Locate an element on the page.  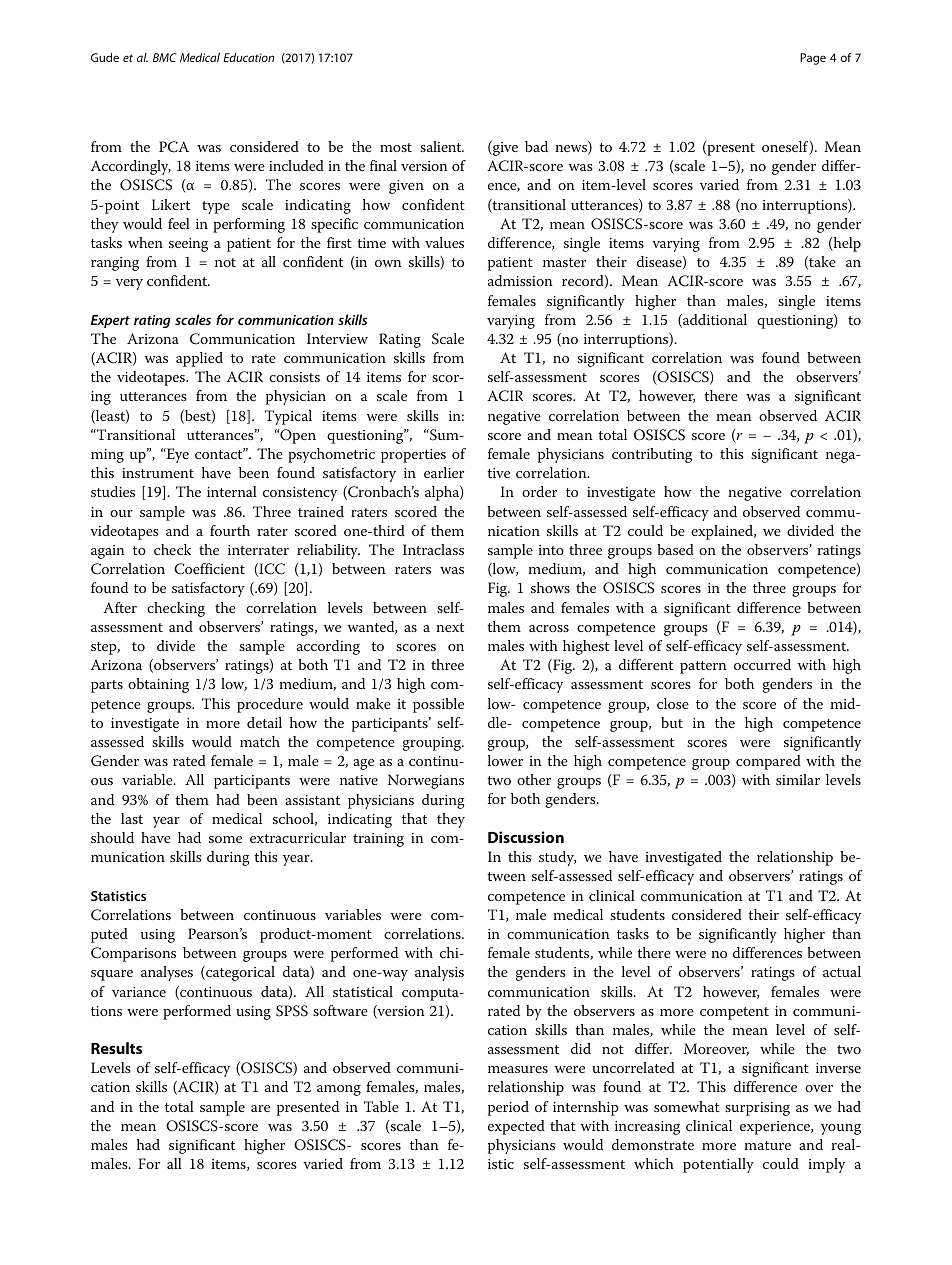
expected is located at coordinates (516, 1127).
